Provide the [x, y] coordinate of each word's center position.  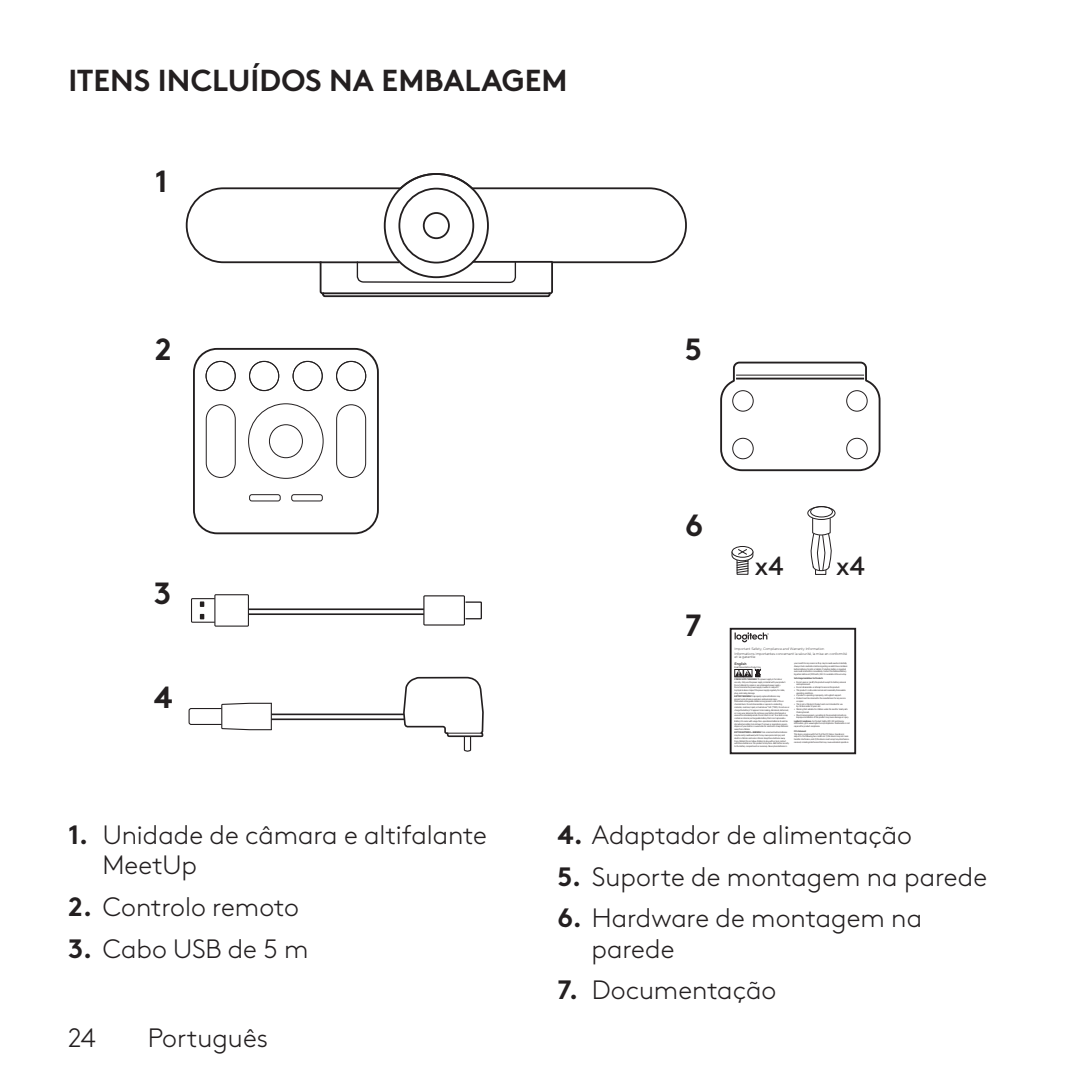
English [741, 665]
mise [819, 654]
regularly [773, 689]
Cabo [134, 949]
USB [198, 949]
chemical [739, 704]
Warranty [797, 649]
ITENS [110, 80]
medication [809, 665]
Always [797, 666]
